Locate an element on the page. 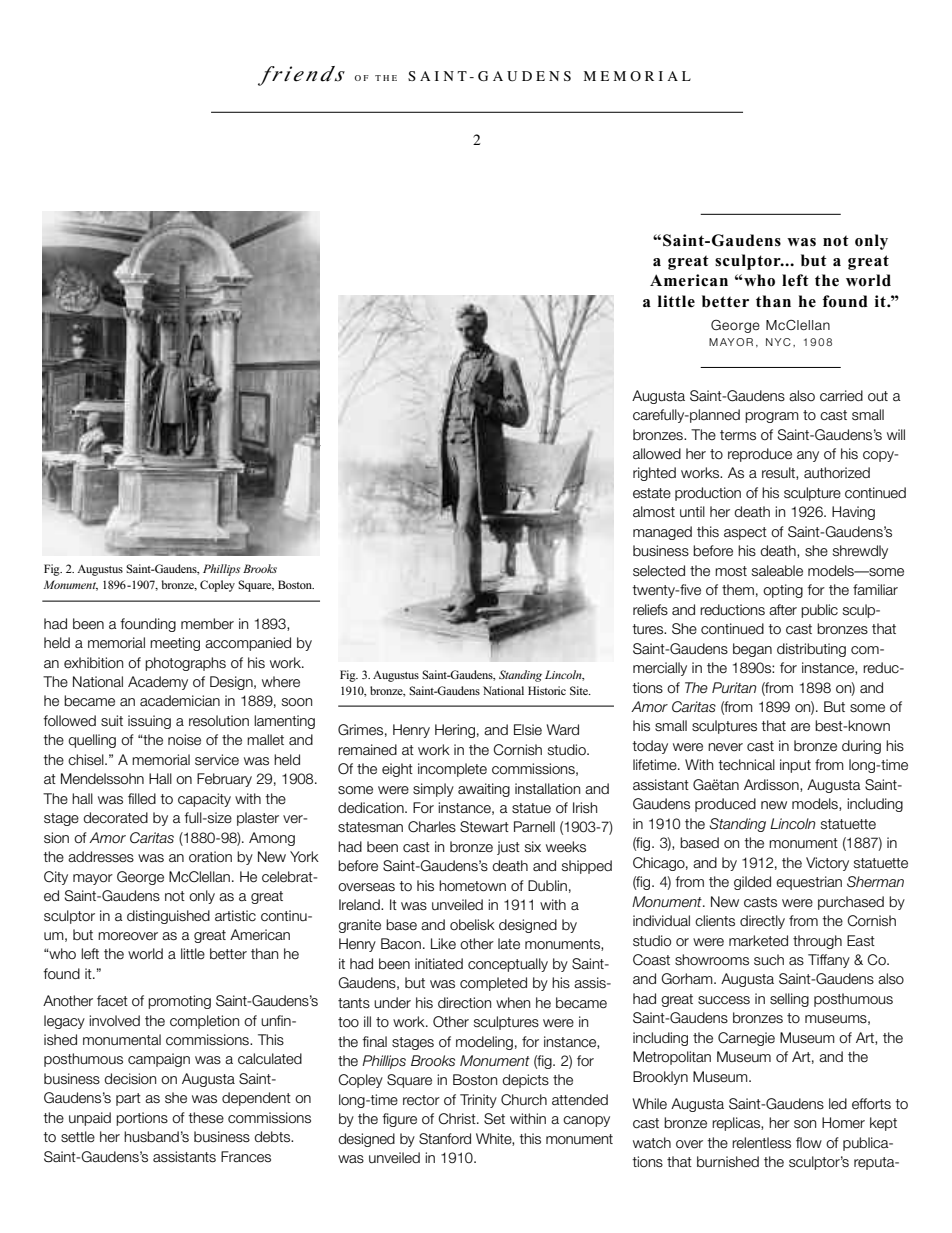 Image resolution: width=952 pixels, height=1233 pixels. awaiting is located at coordinates (484, 790).
